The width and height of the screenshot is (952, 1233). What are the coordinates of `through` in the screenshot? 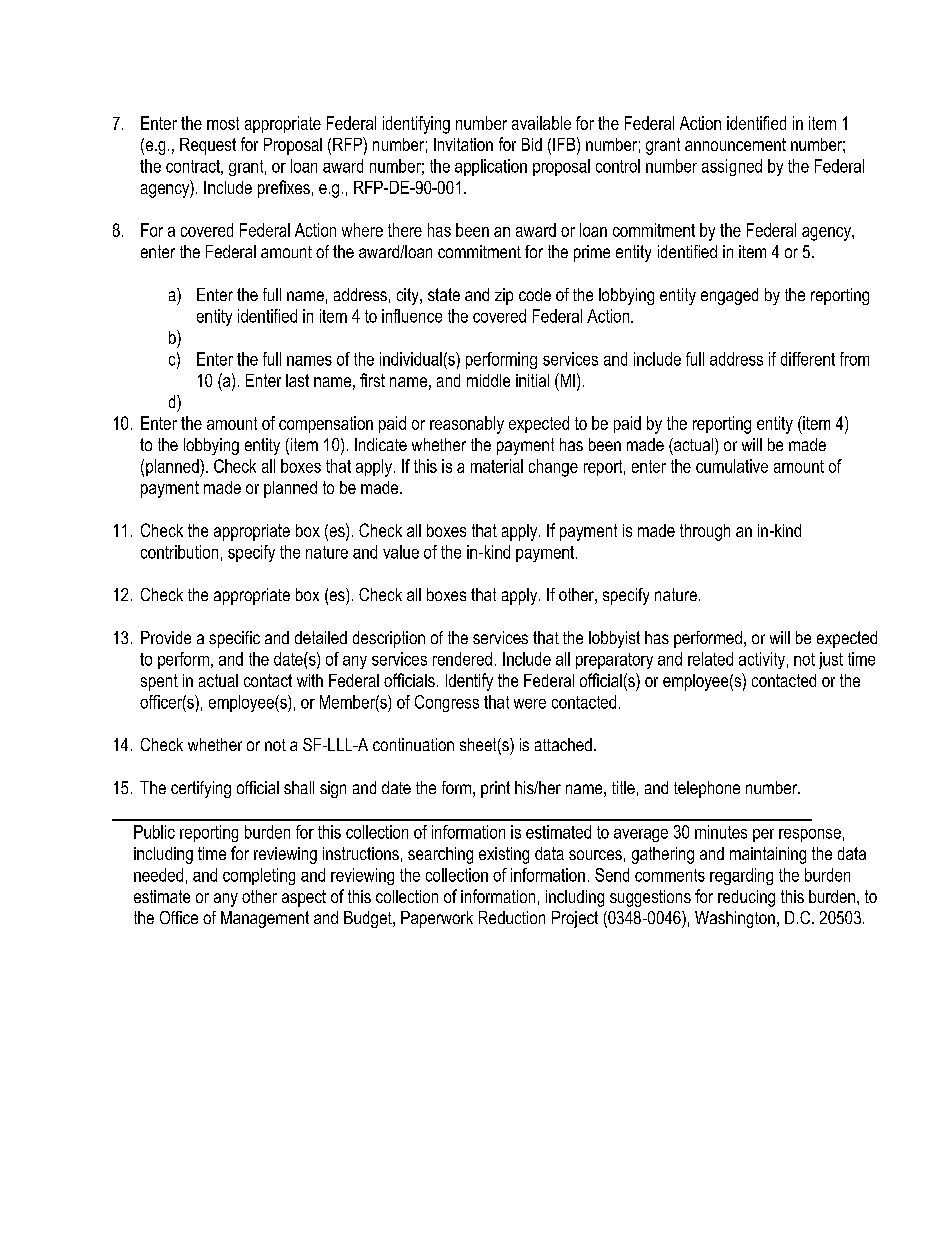 It's located at (705, 532).
